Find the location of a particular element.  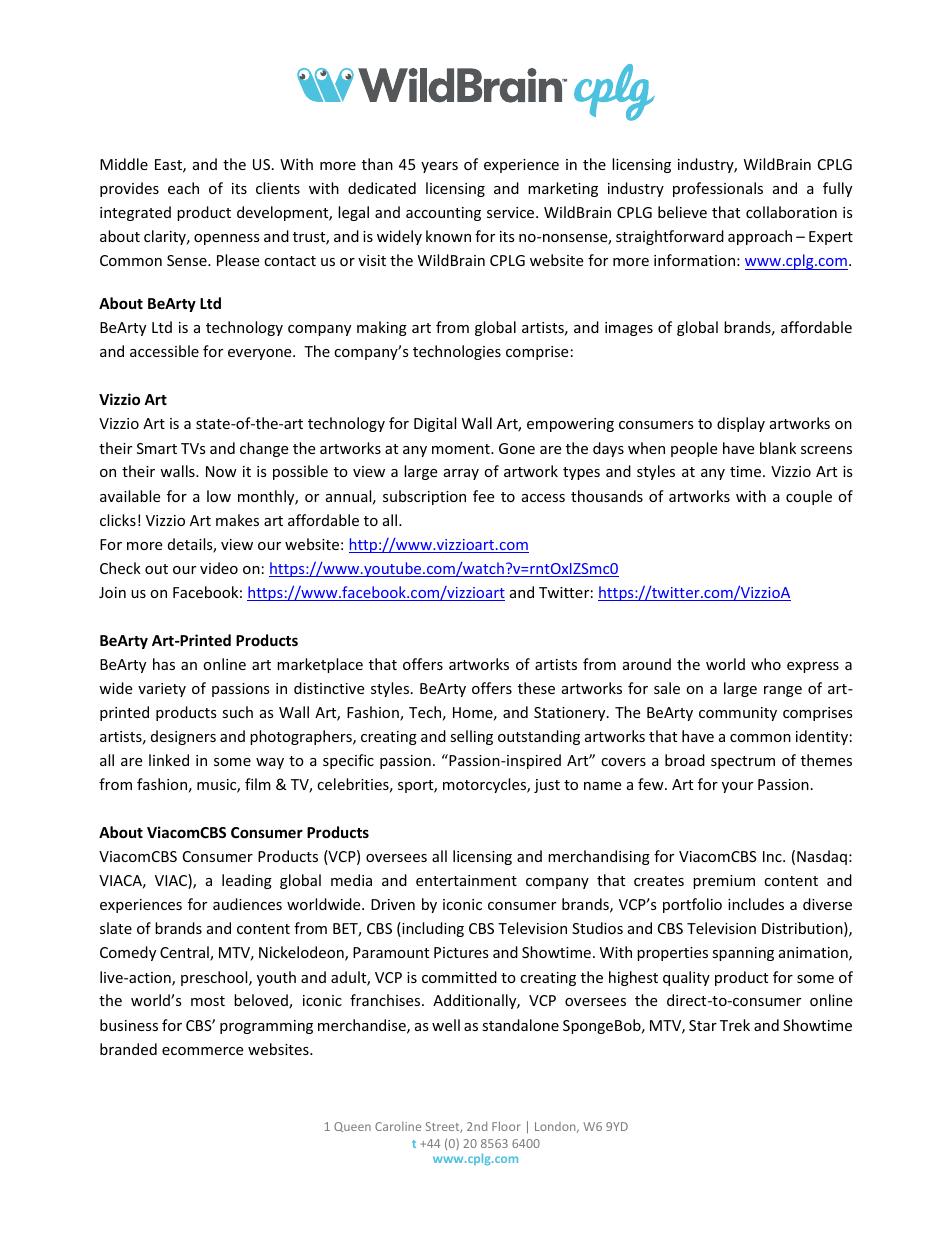

each is located at coordinates (183, 188).
